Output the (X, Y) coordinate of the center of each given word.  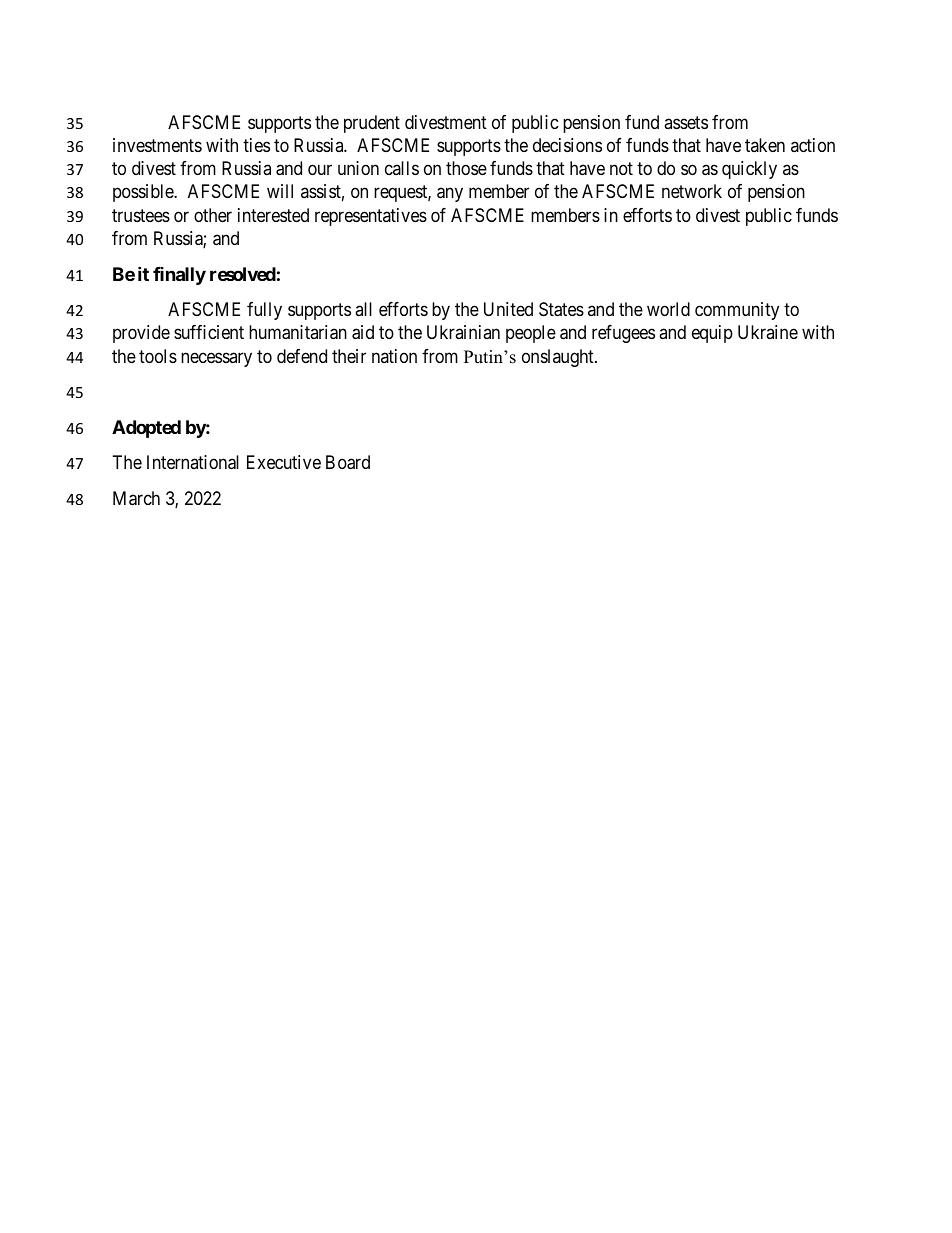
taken (765, 145)
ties (256, 145)
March (136, 498)
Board (348, 462)
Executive (284, 462)
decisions (567, 145)
